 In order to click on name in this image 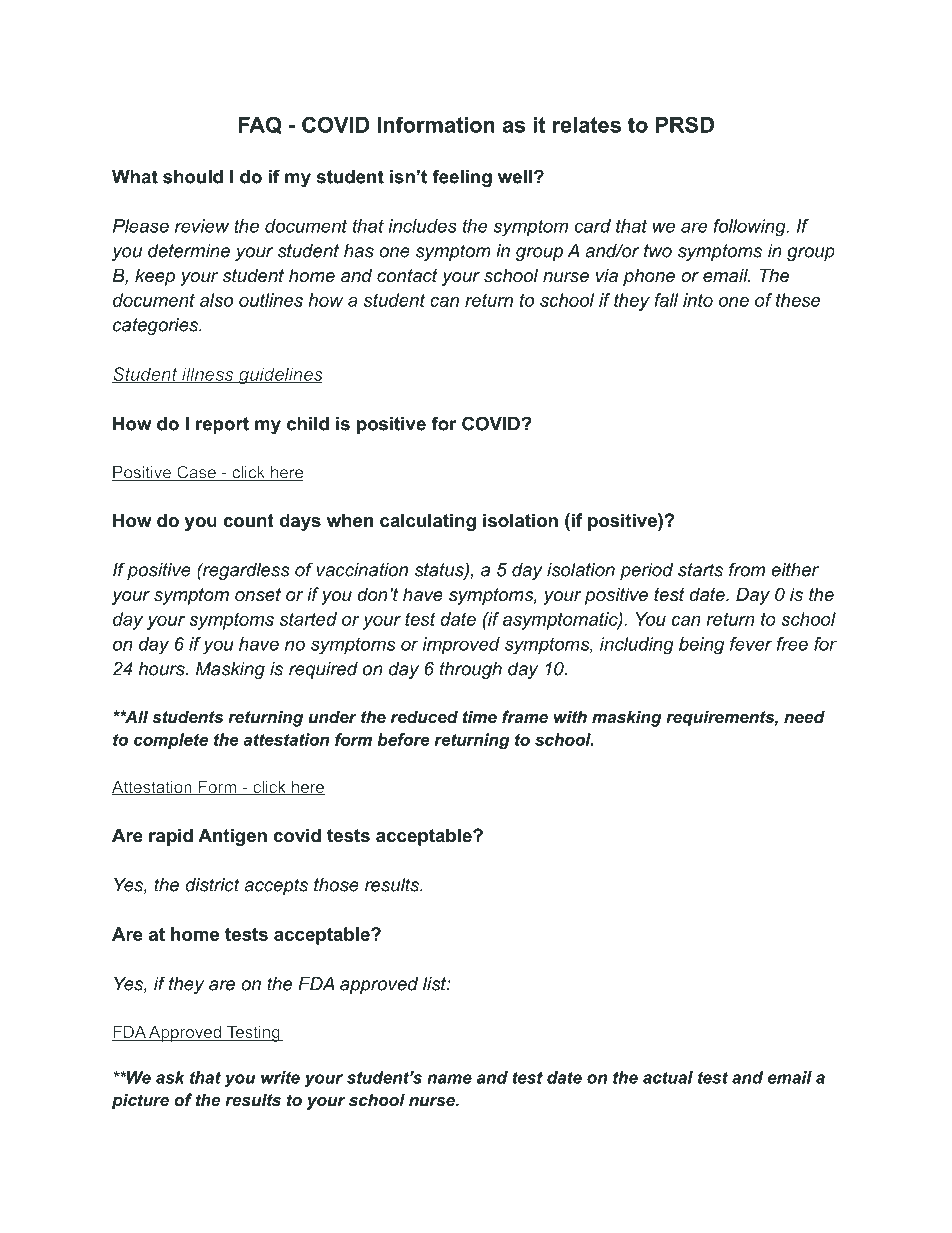, I will do `click(449, 1079)`.
